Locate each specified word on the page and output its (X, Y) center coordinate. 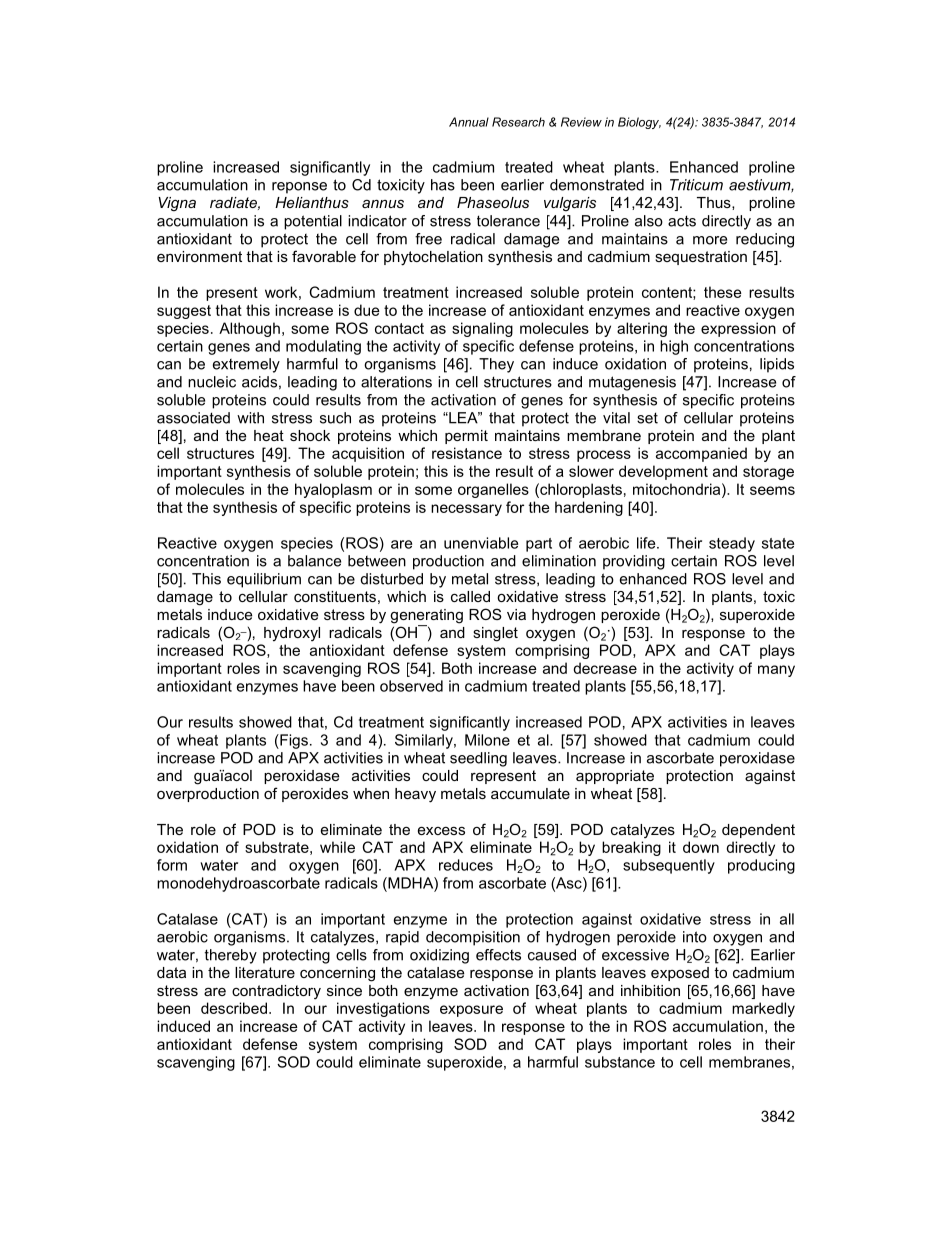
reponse (299, 188)
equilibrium (264, 580)
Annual (469, 122)
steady (732, 544)
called (470, 596)
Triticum (696, 185)
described (234, 1008)
